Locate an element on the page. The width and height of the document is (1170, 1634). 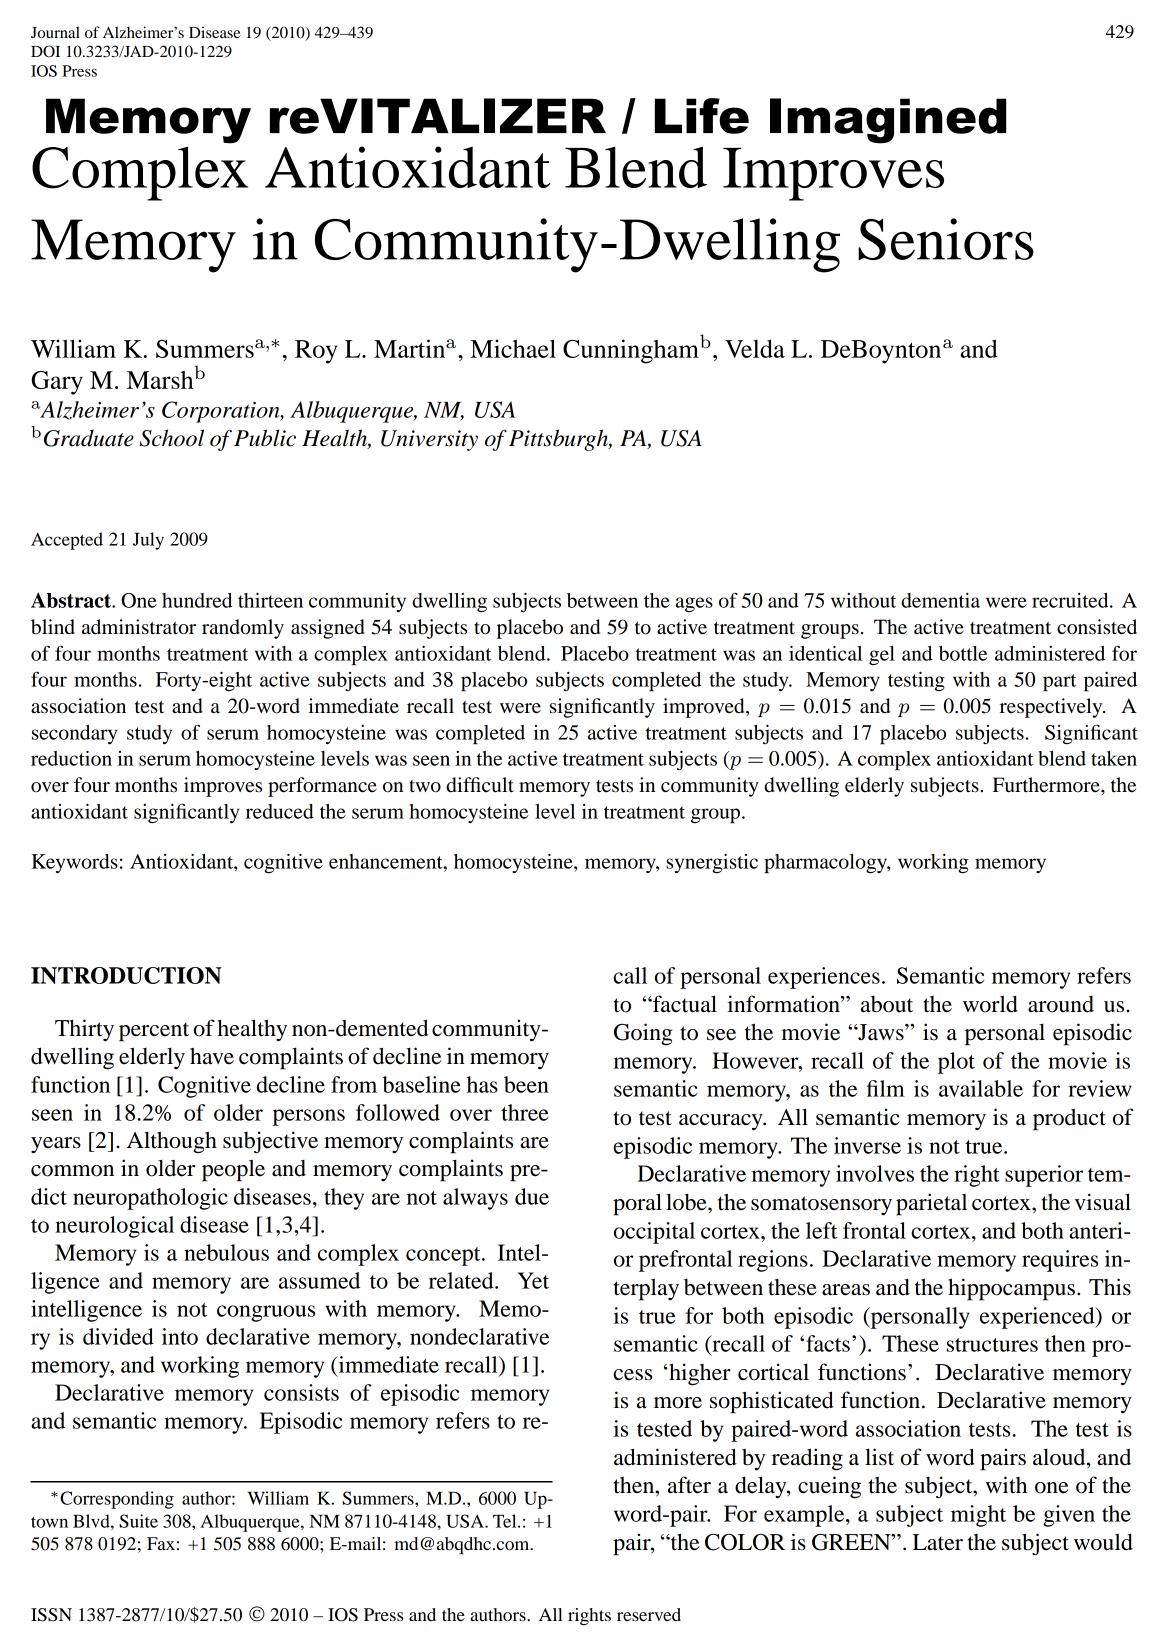
due is located at coordinates (532, 1196).
